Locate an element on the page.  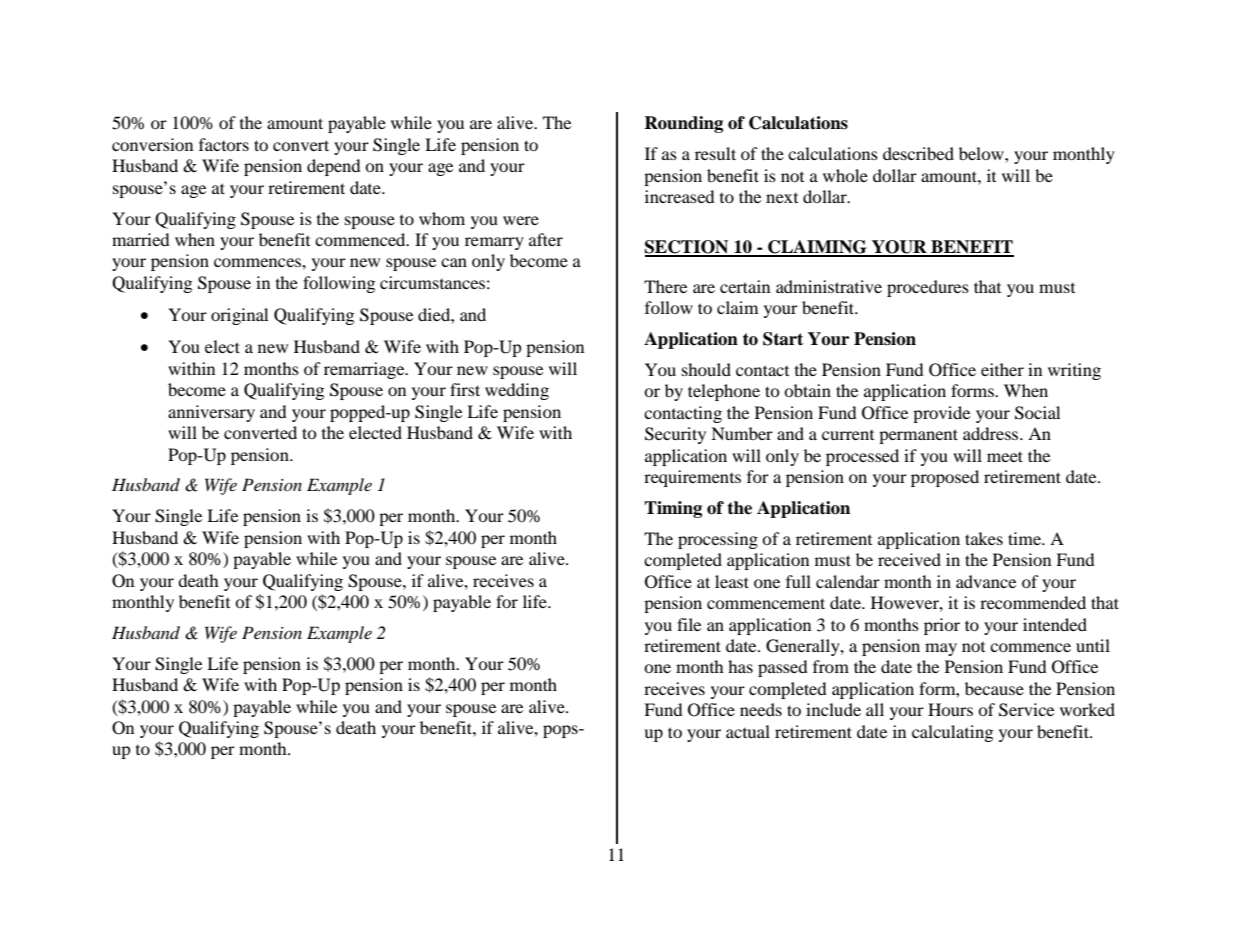
file is located at coordinates (689, 624).
